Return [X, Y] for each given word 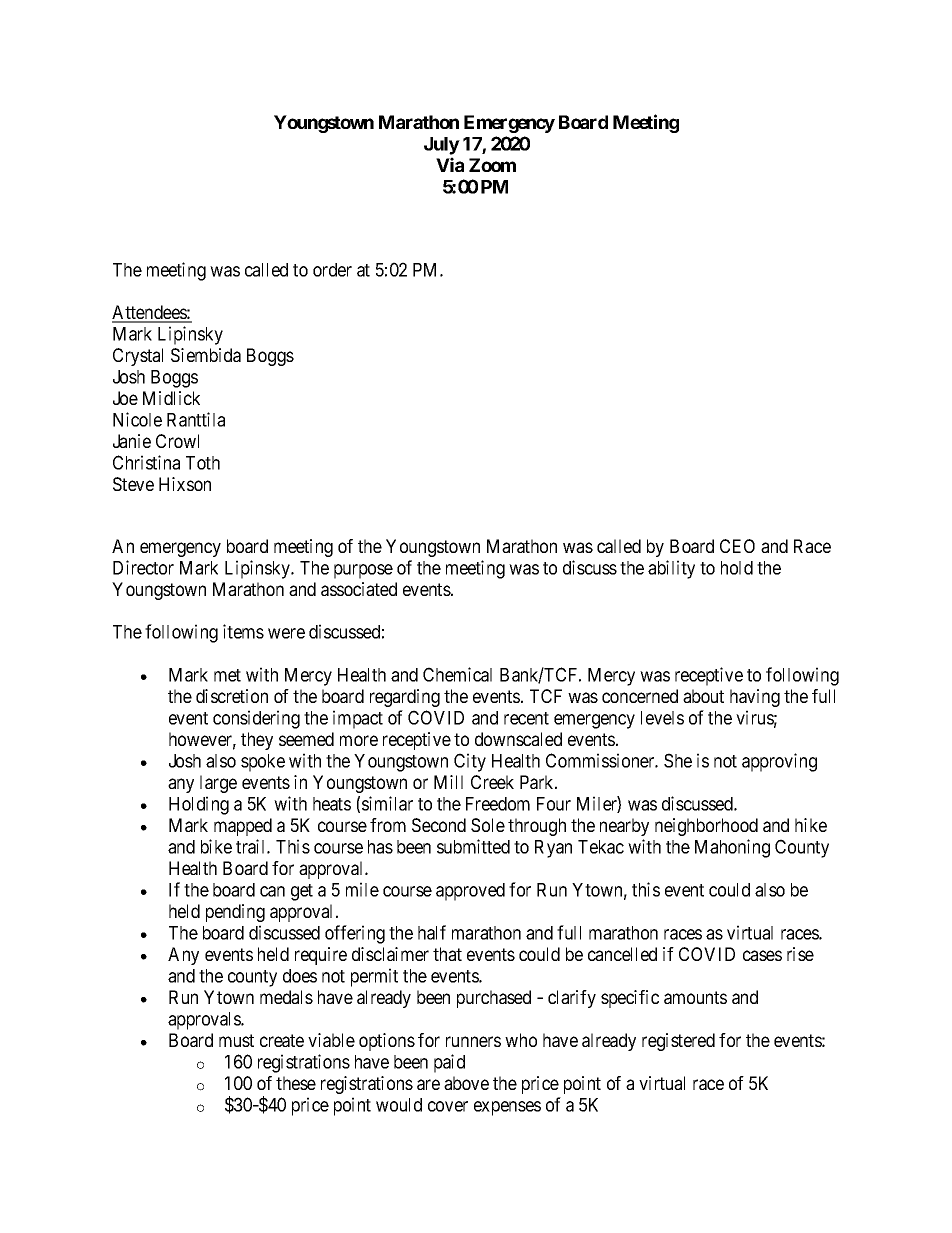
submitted [473, 846]
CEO [737, 546]
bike [216, 846]
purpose [363, 571]
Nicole [137, 419]
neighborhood [706, 827]
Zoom [492, 165]
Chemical [457, 674]
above [466, 1083]
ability [671, 569]
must [236, 1040]
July [442, 146]
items [243, 631]
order [332, 270]
